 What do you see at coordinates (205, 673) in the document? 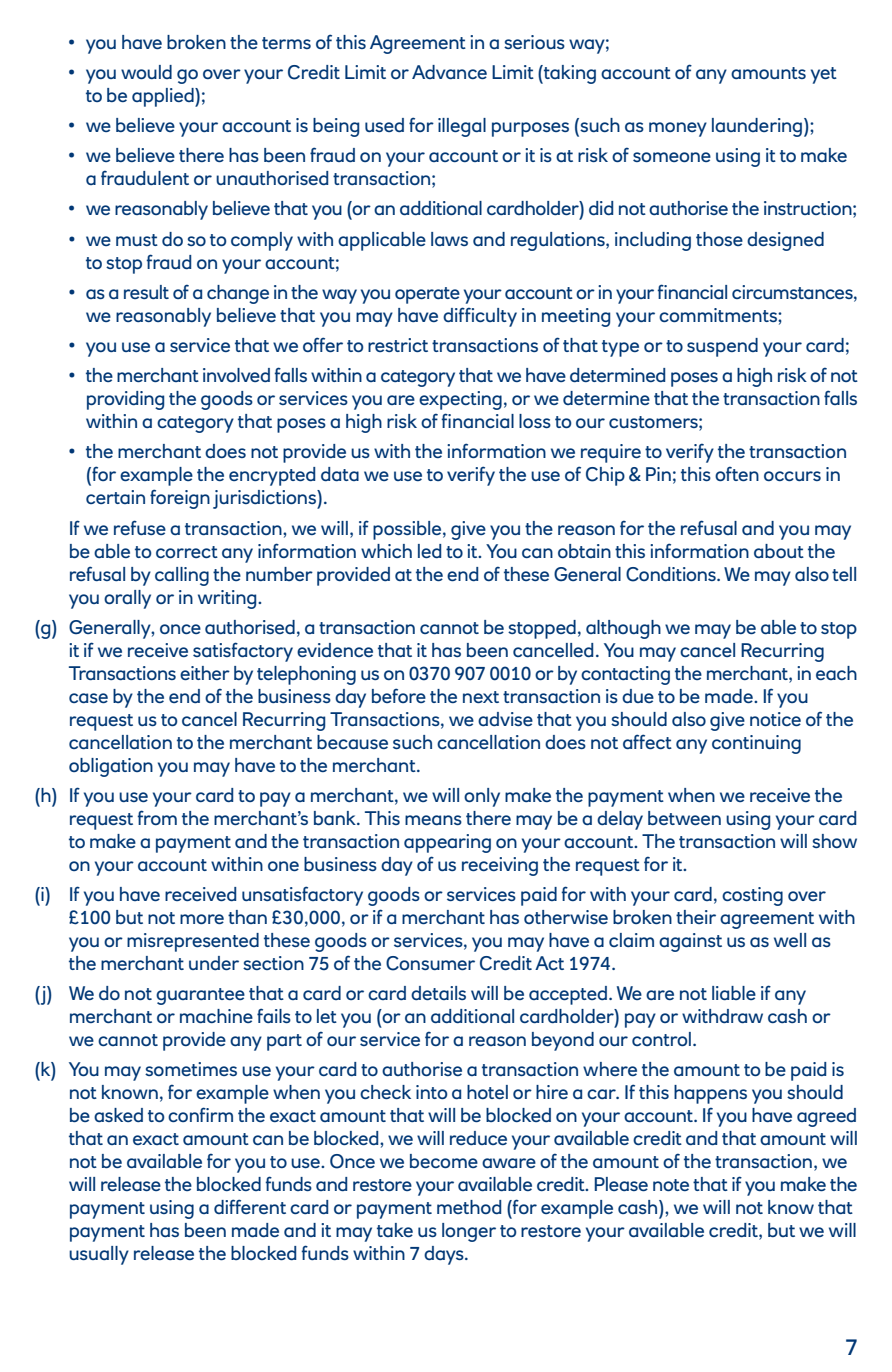
I see `either` at bounding box center [205, 673].
